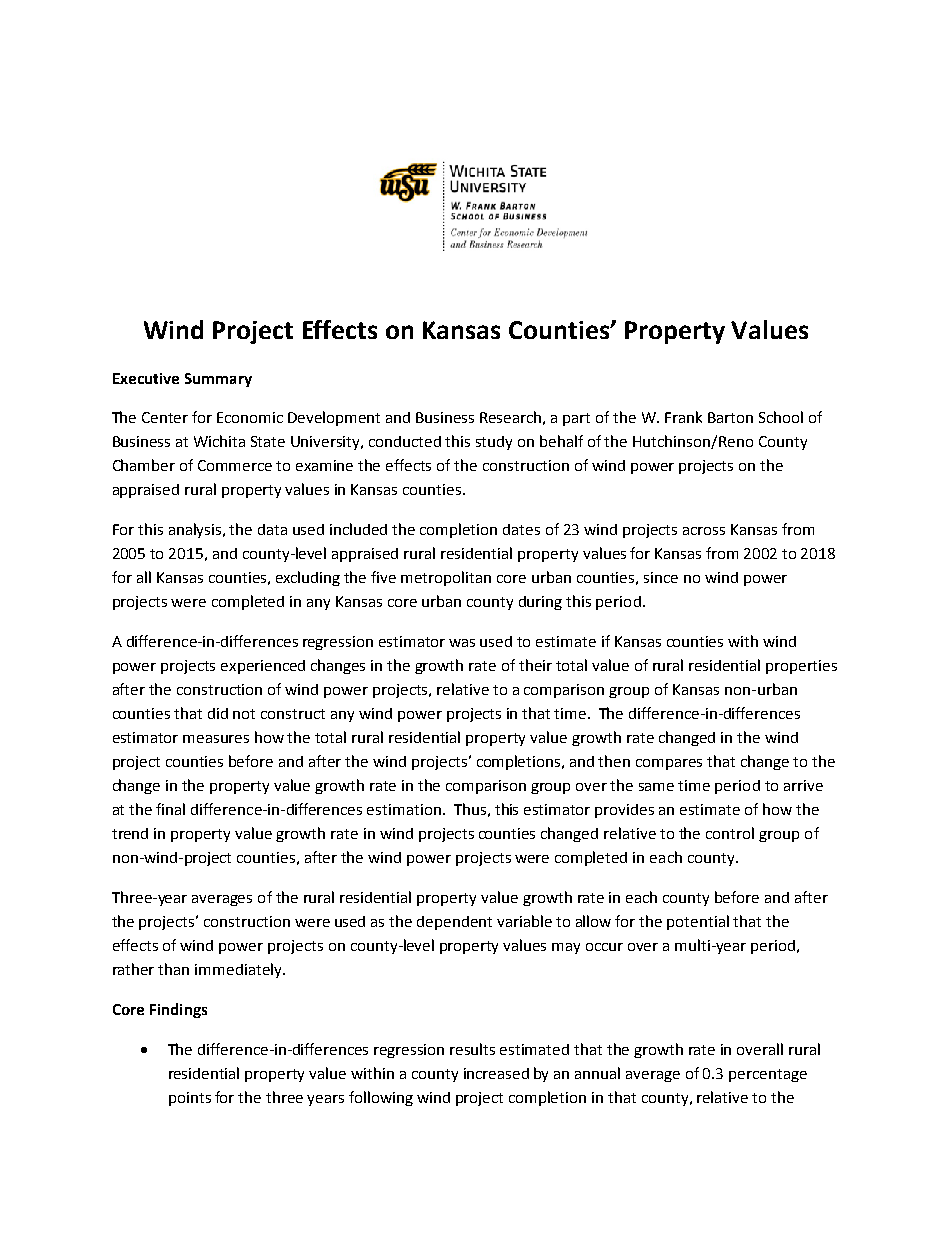 The image size is (952, 1233). Describe the element at coordinates (404, 809) in the image. I see `estimation` at that location.
